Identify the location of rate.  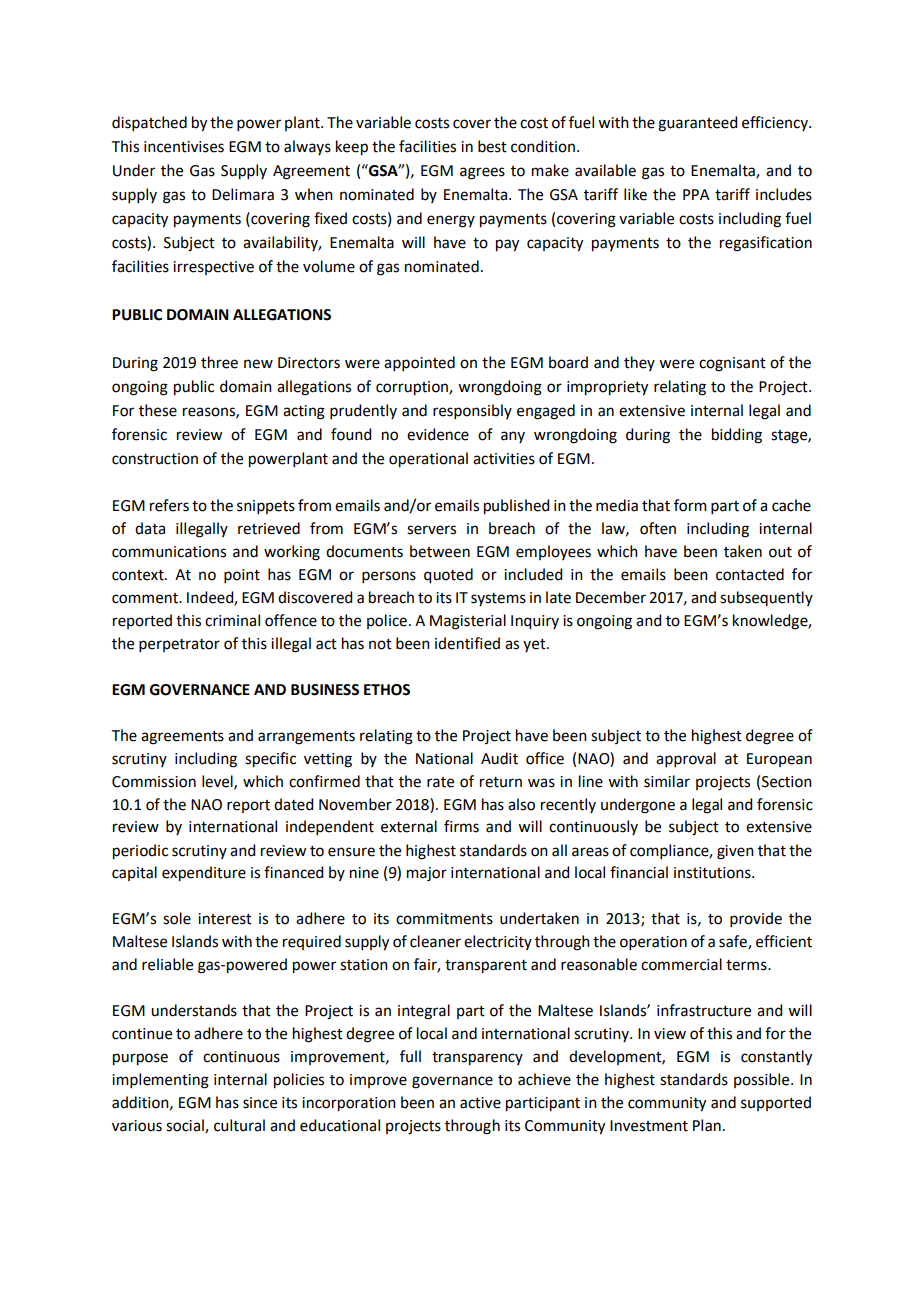
(440, 782).
